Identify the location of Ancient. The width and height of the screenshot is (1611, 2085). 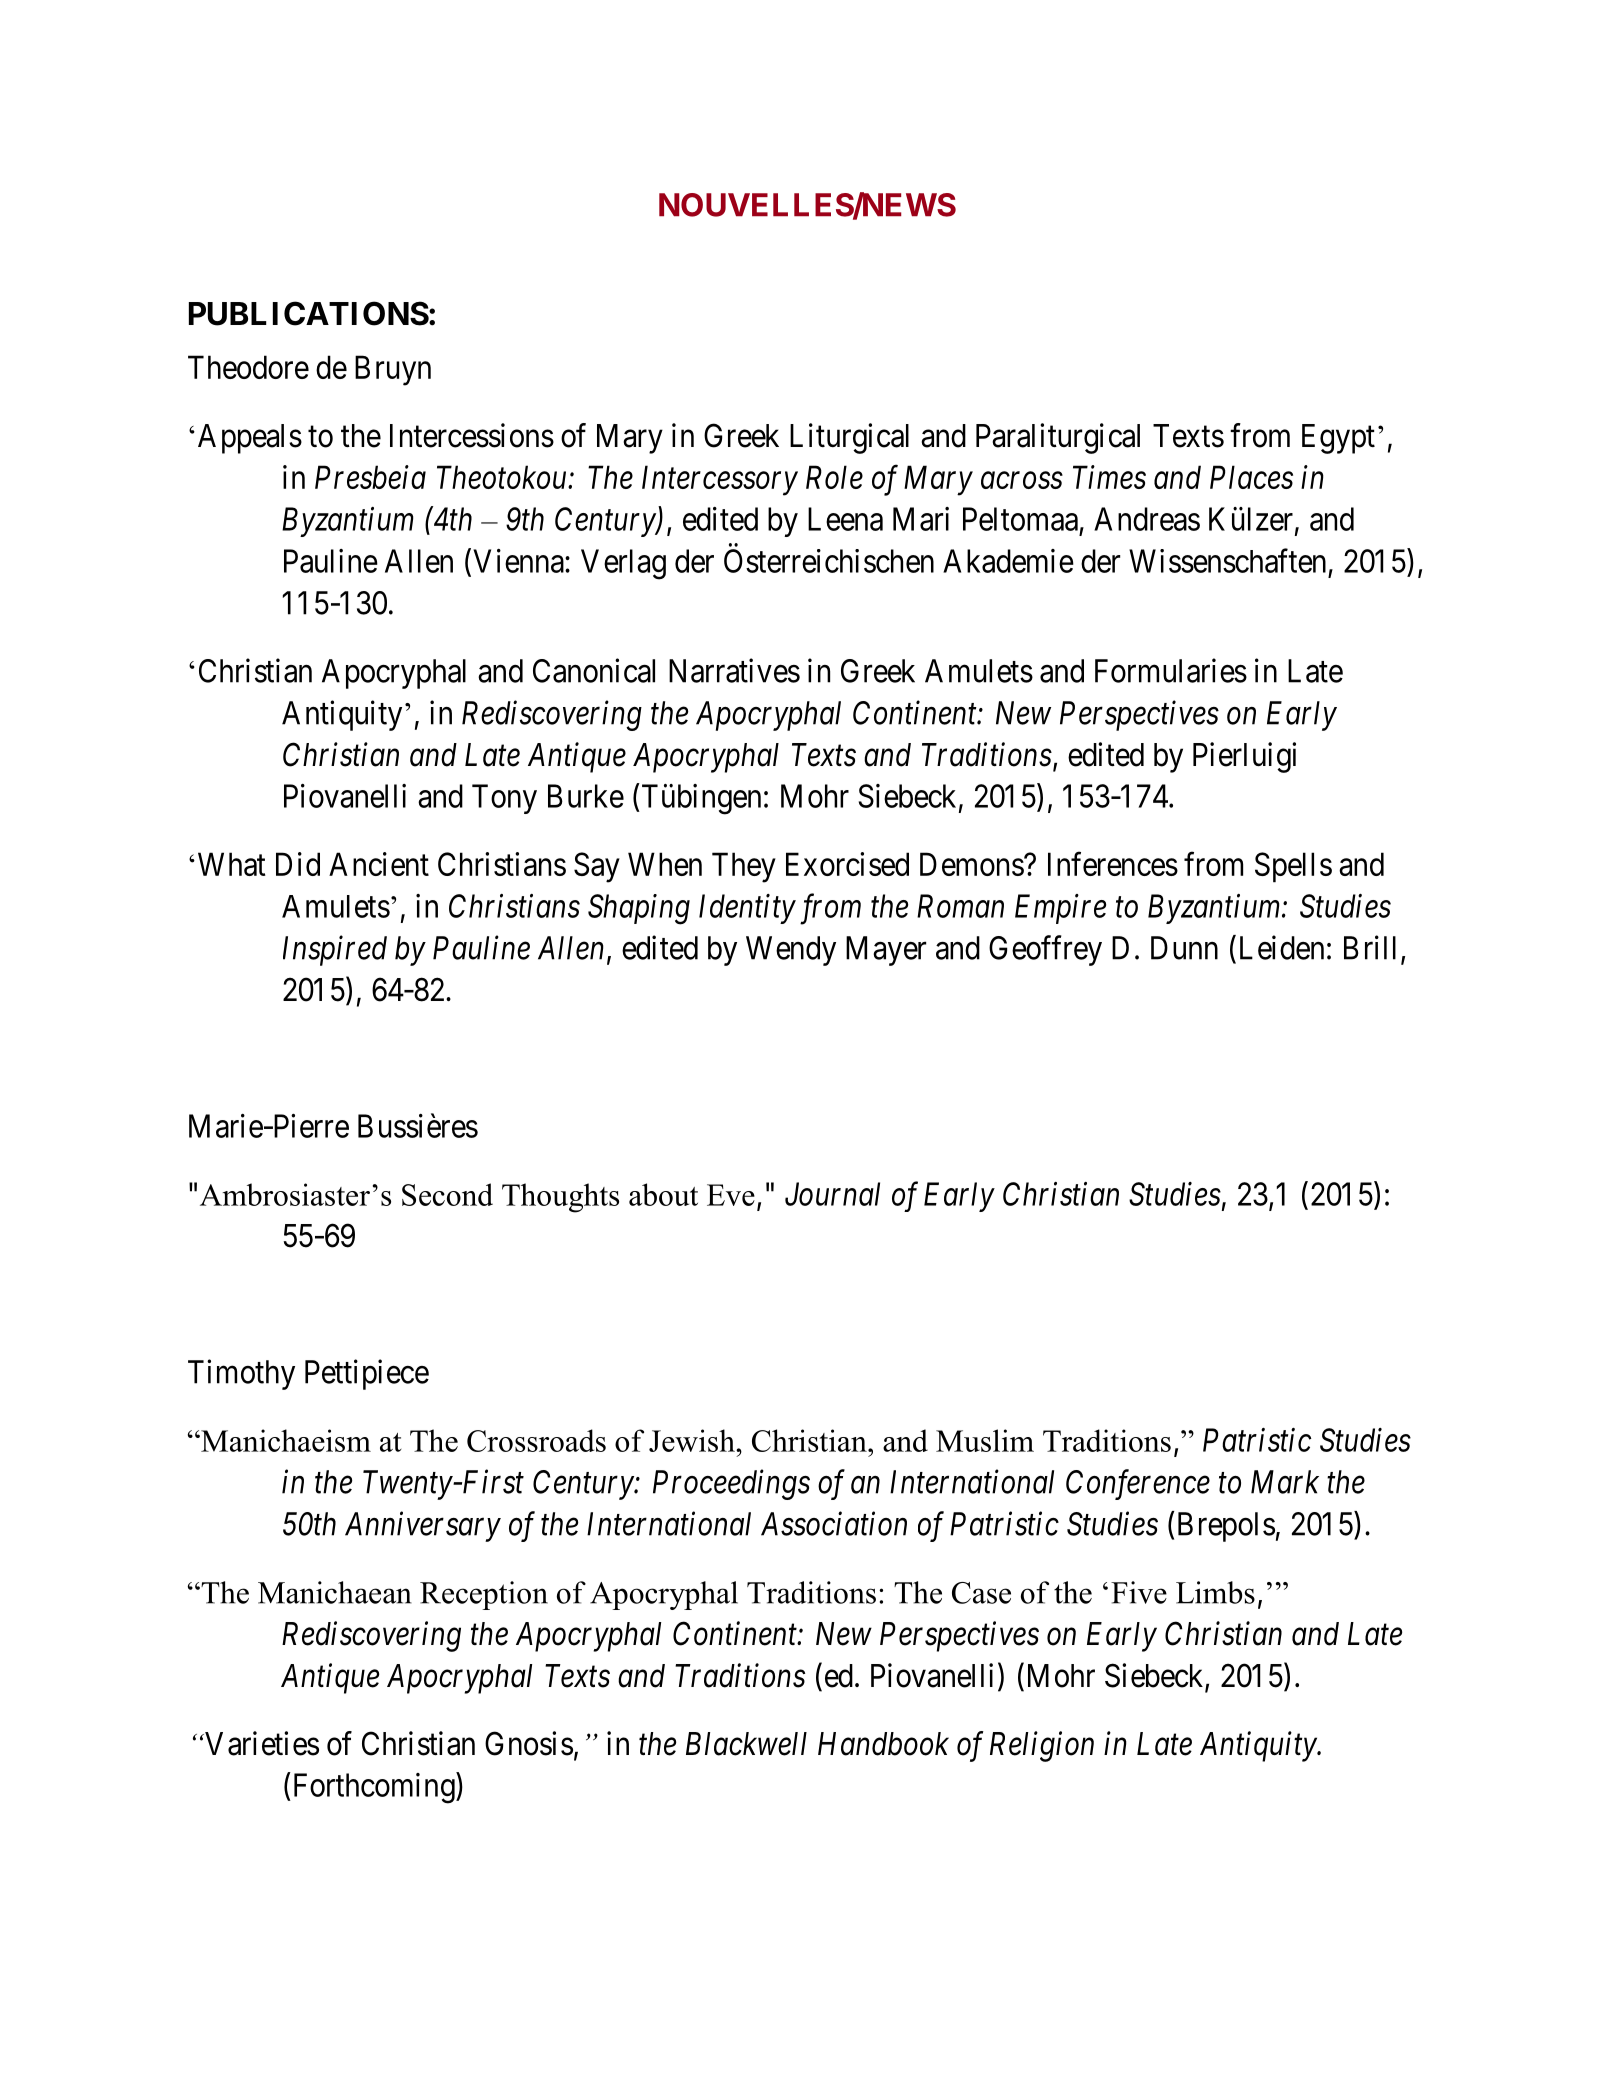
(379, 864).
